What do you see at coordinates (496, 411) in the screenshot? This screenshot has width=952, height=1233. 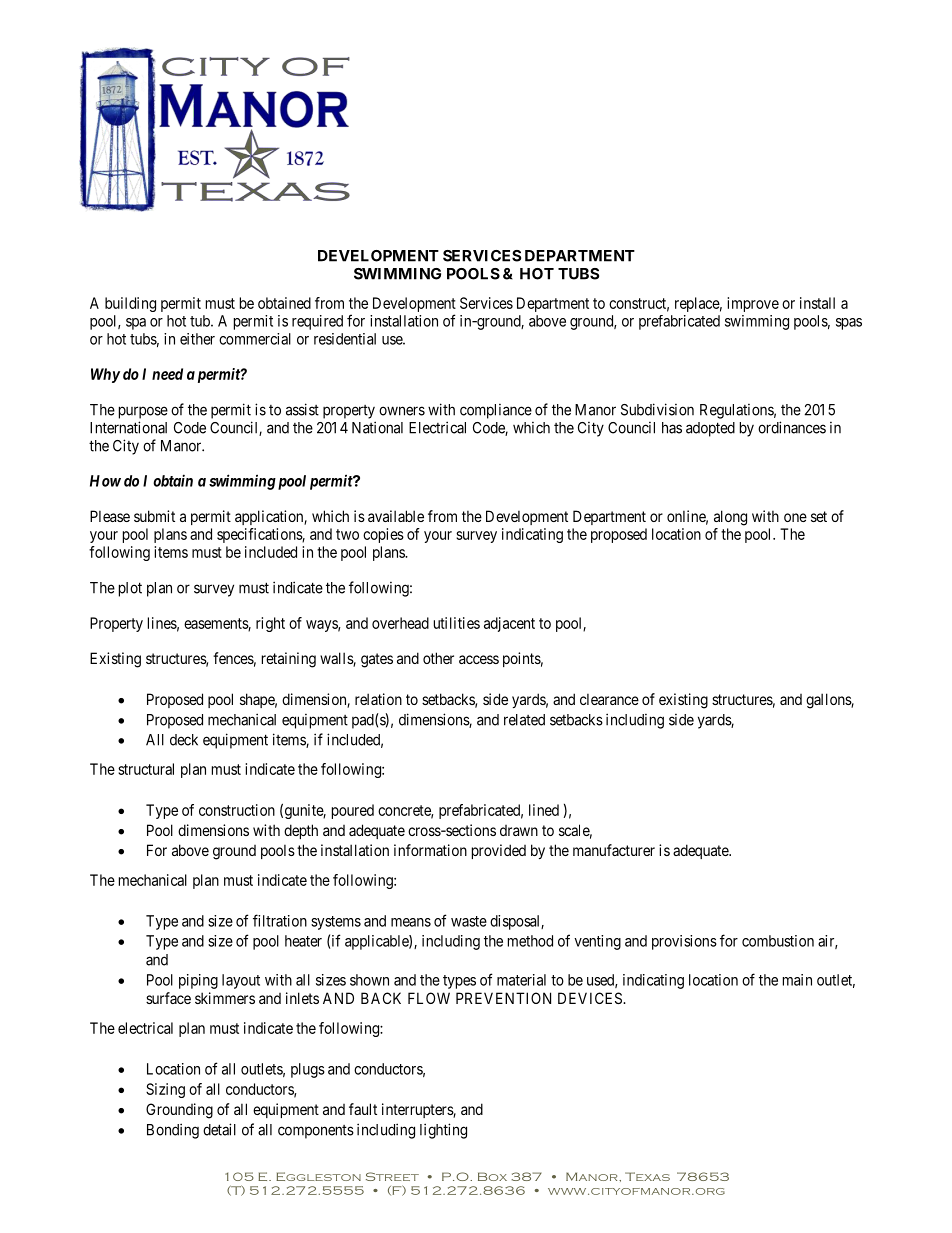 I see `compliance` at bounding box center [496, 411].
